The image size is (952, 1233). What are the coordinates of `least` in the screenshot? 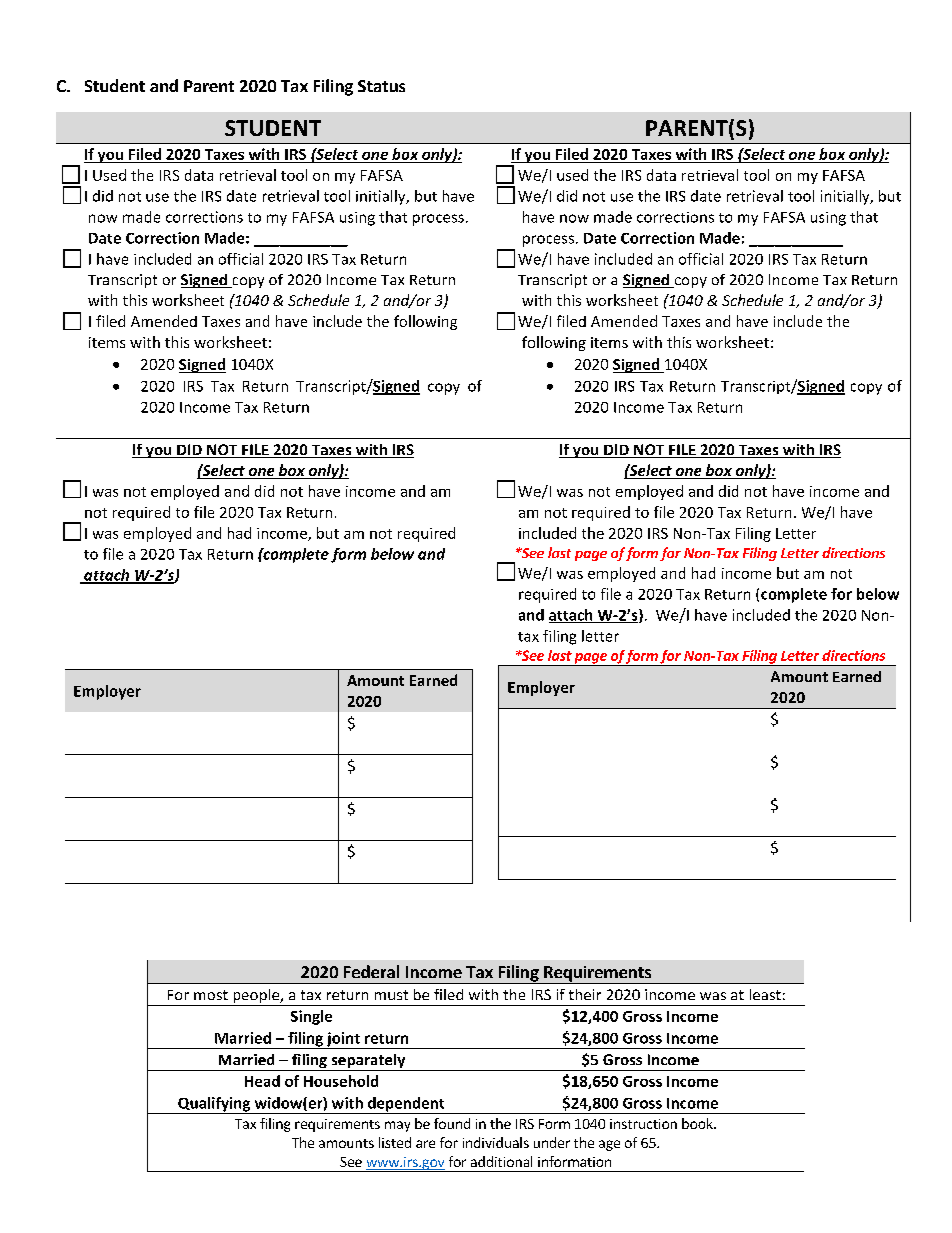 It's located at (765, 994).
